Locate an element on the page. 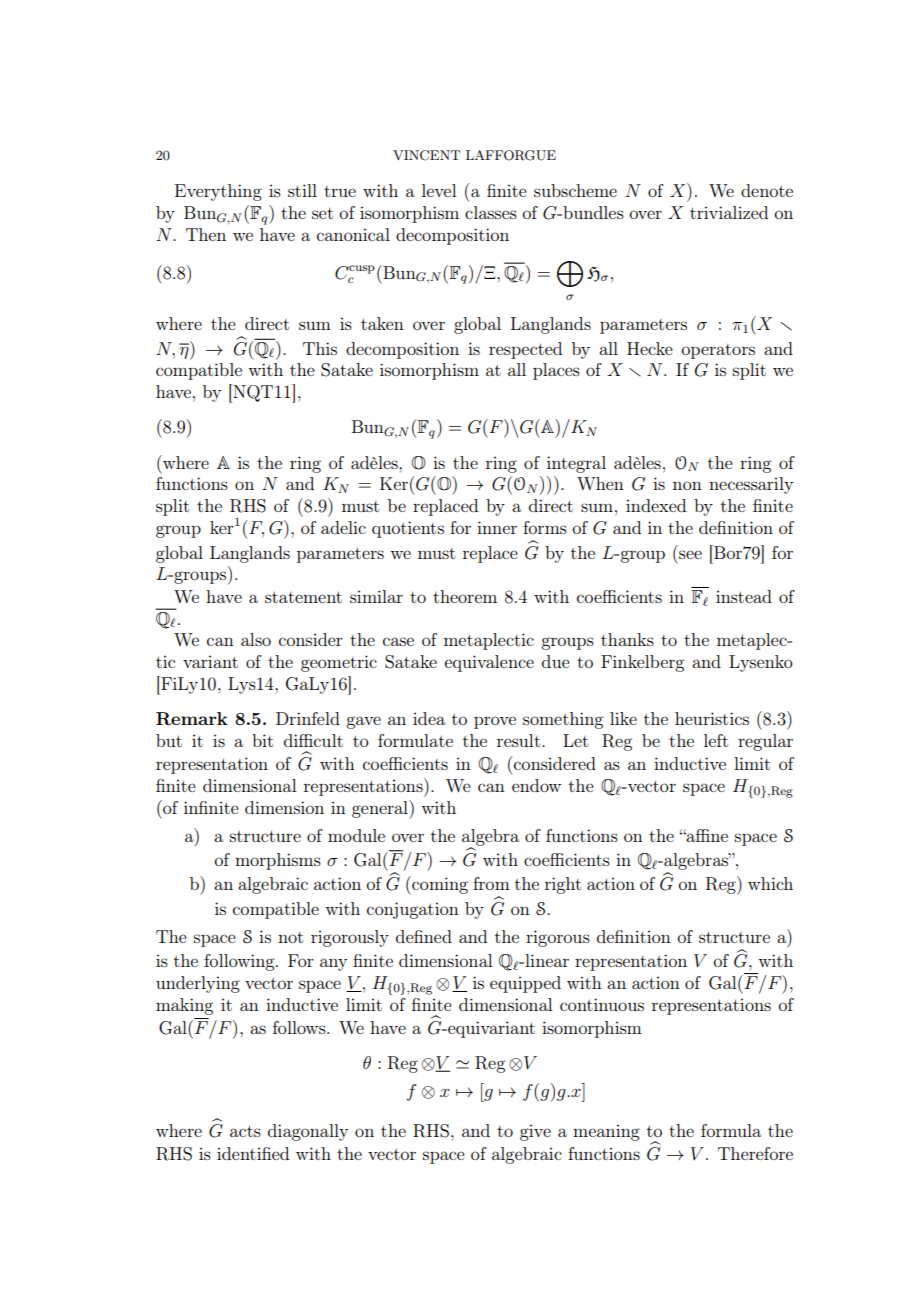 The width and height of the page is (924, 1308). acts is located at coordinates (245, 1131).
